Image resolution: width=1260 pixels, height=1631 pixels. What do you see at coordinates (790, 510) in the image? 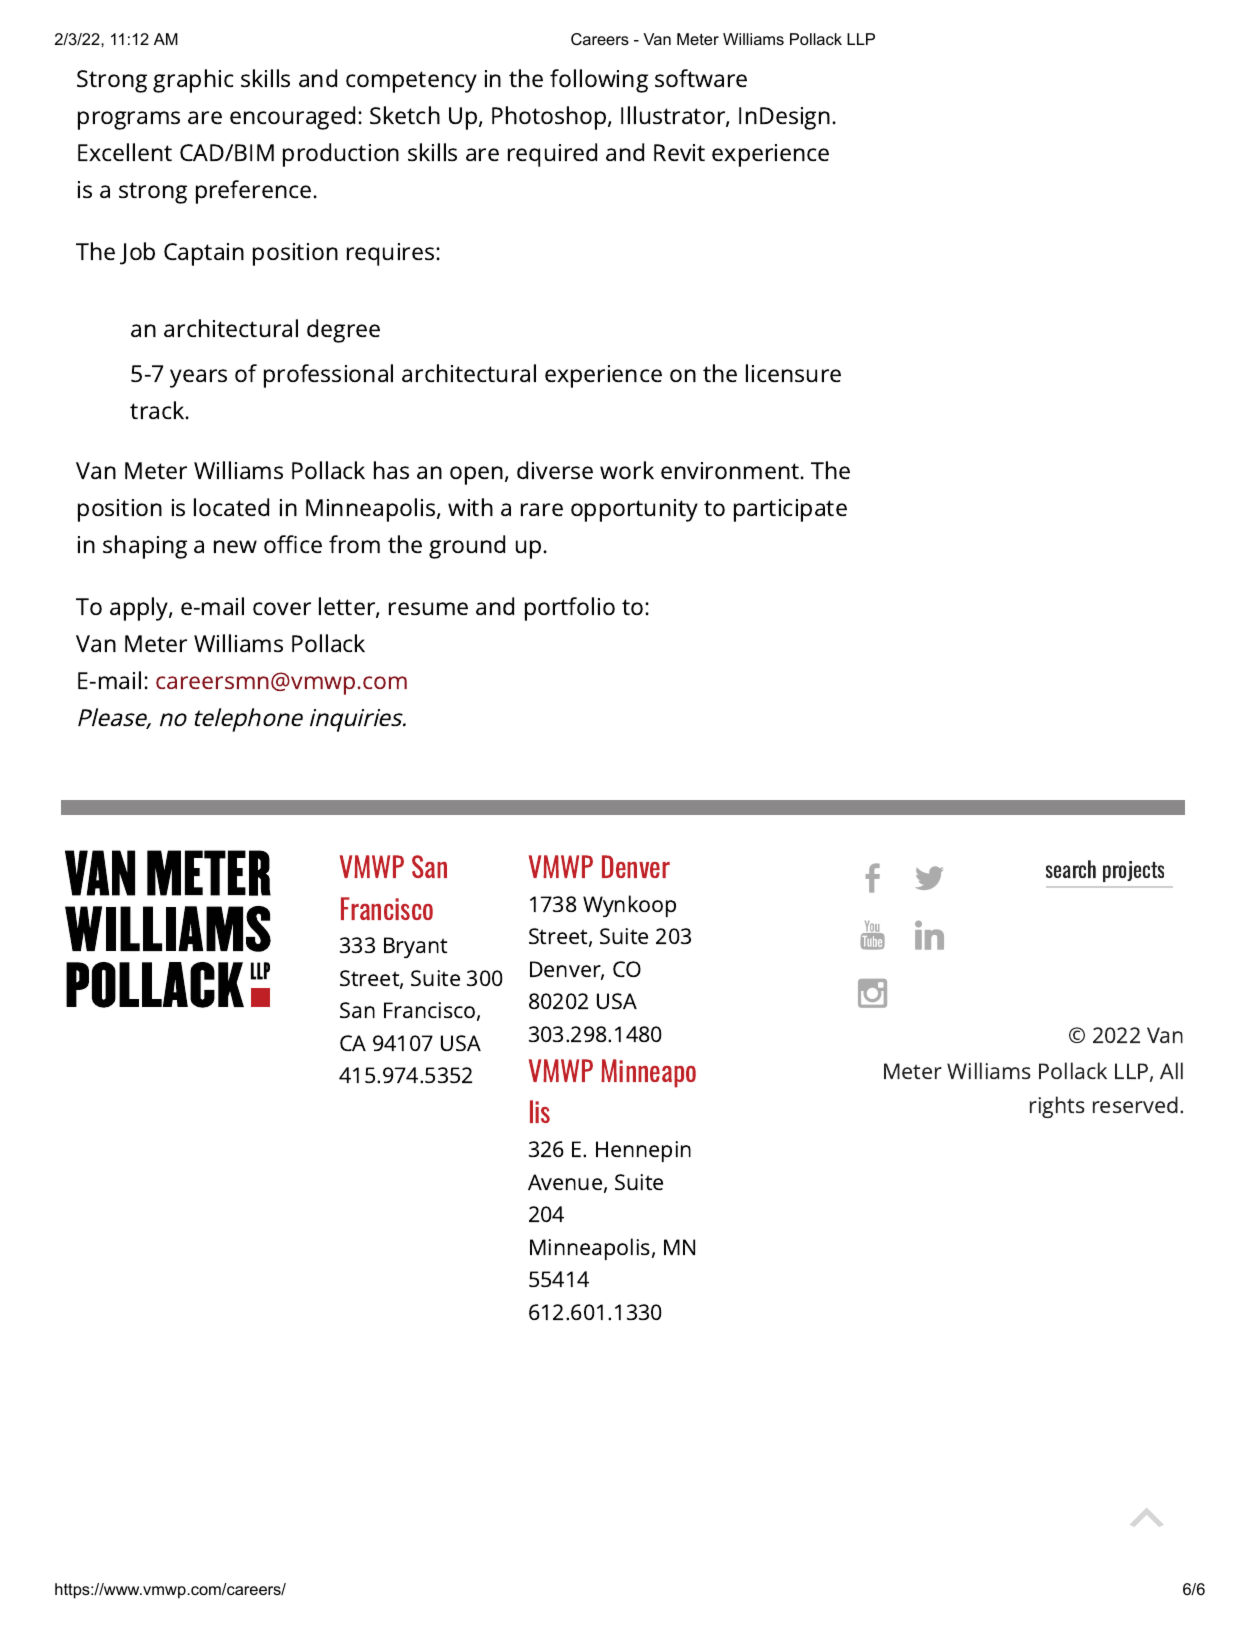
I see `participate` at bounding box center [790, 510].
